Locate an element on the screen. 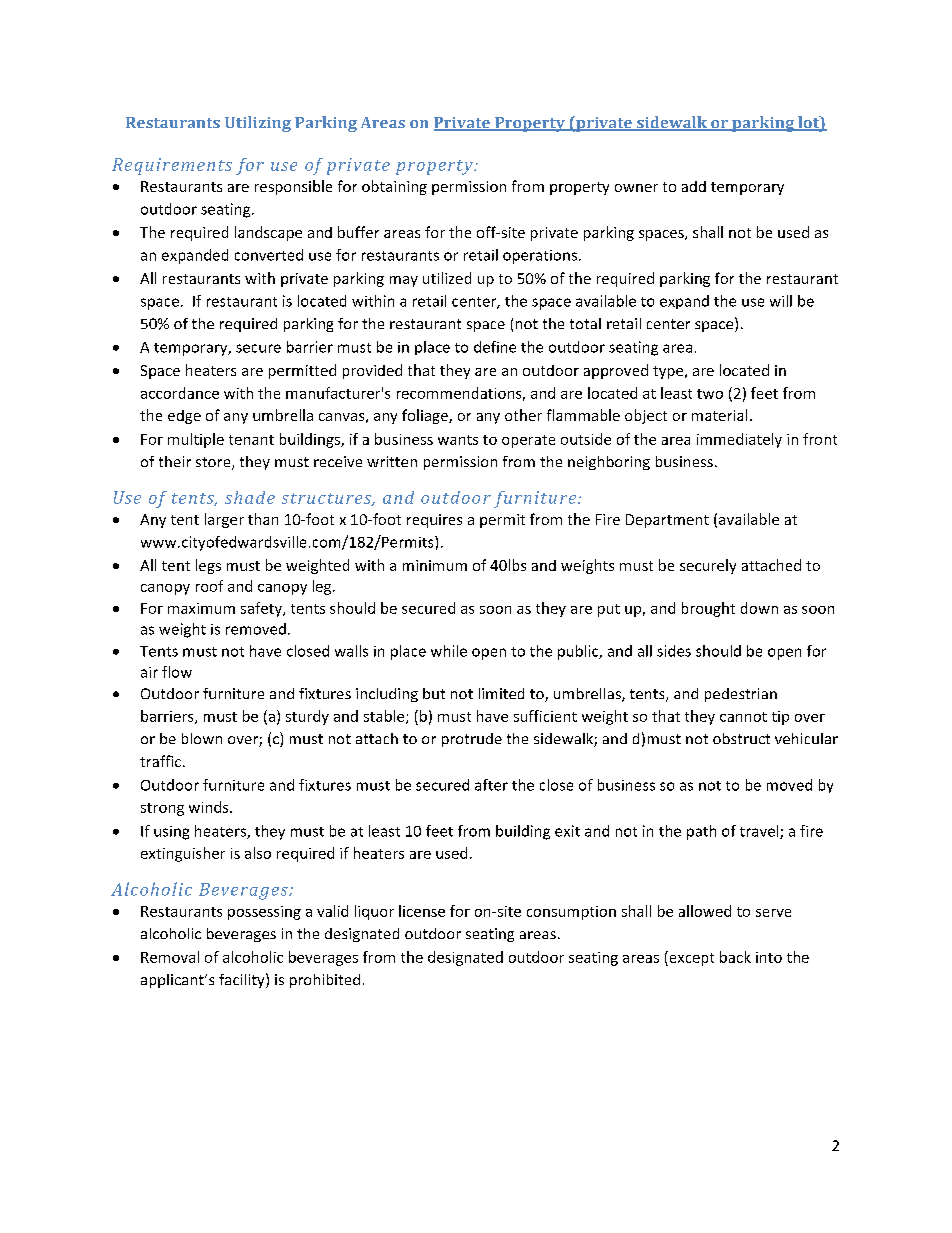 This screenshot has width=952, height=1233. blown is located at coordinates (202, 738).
